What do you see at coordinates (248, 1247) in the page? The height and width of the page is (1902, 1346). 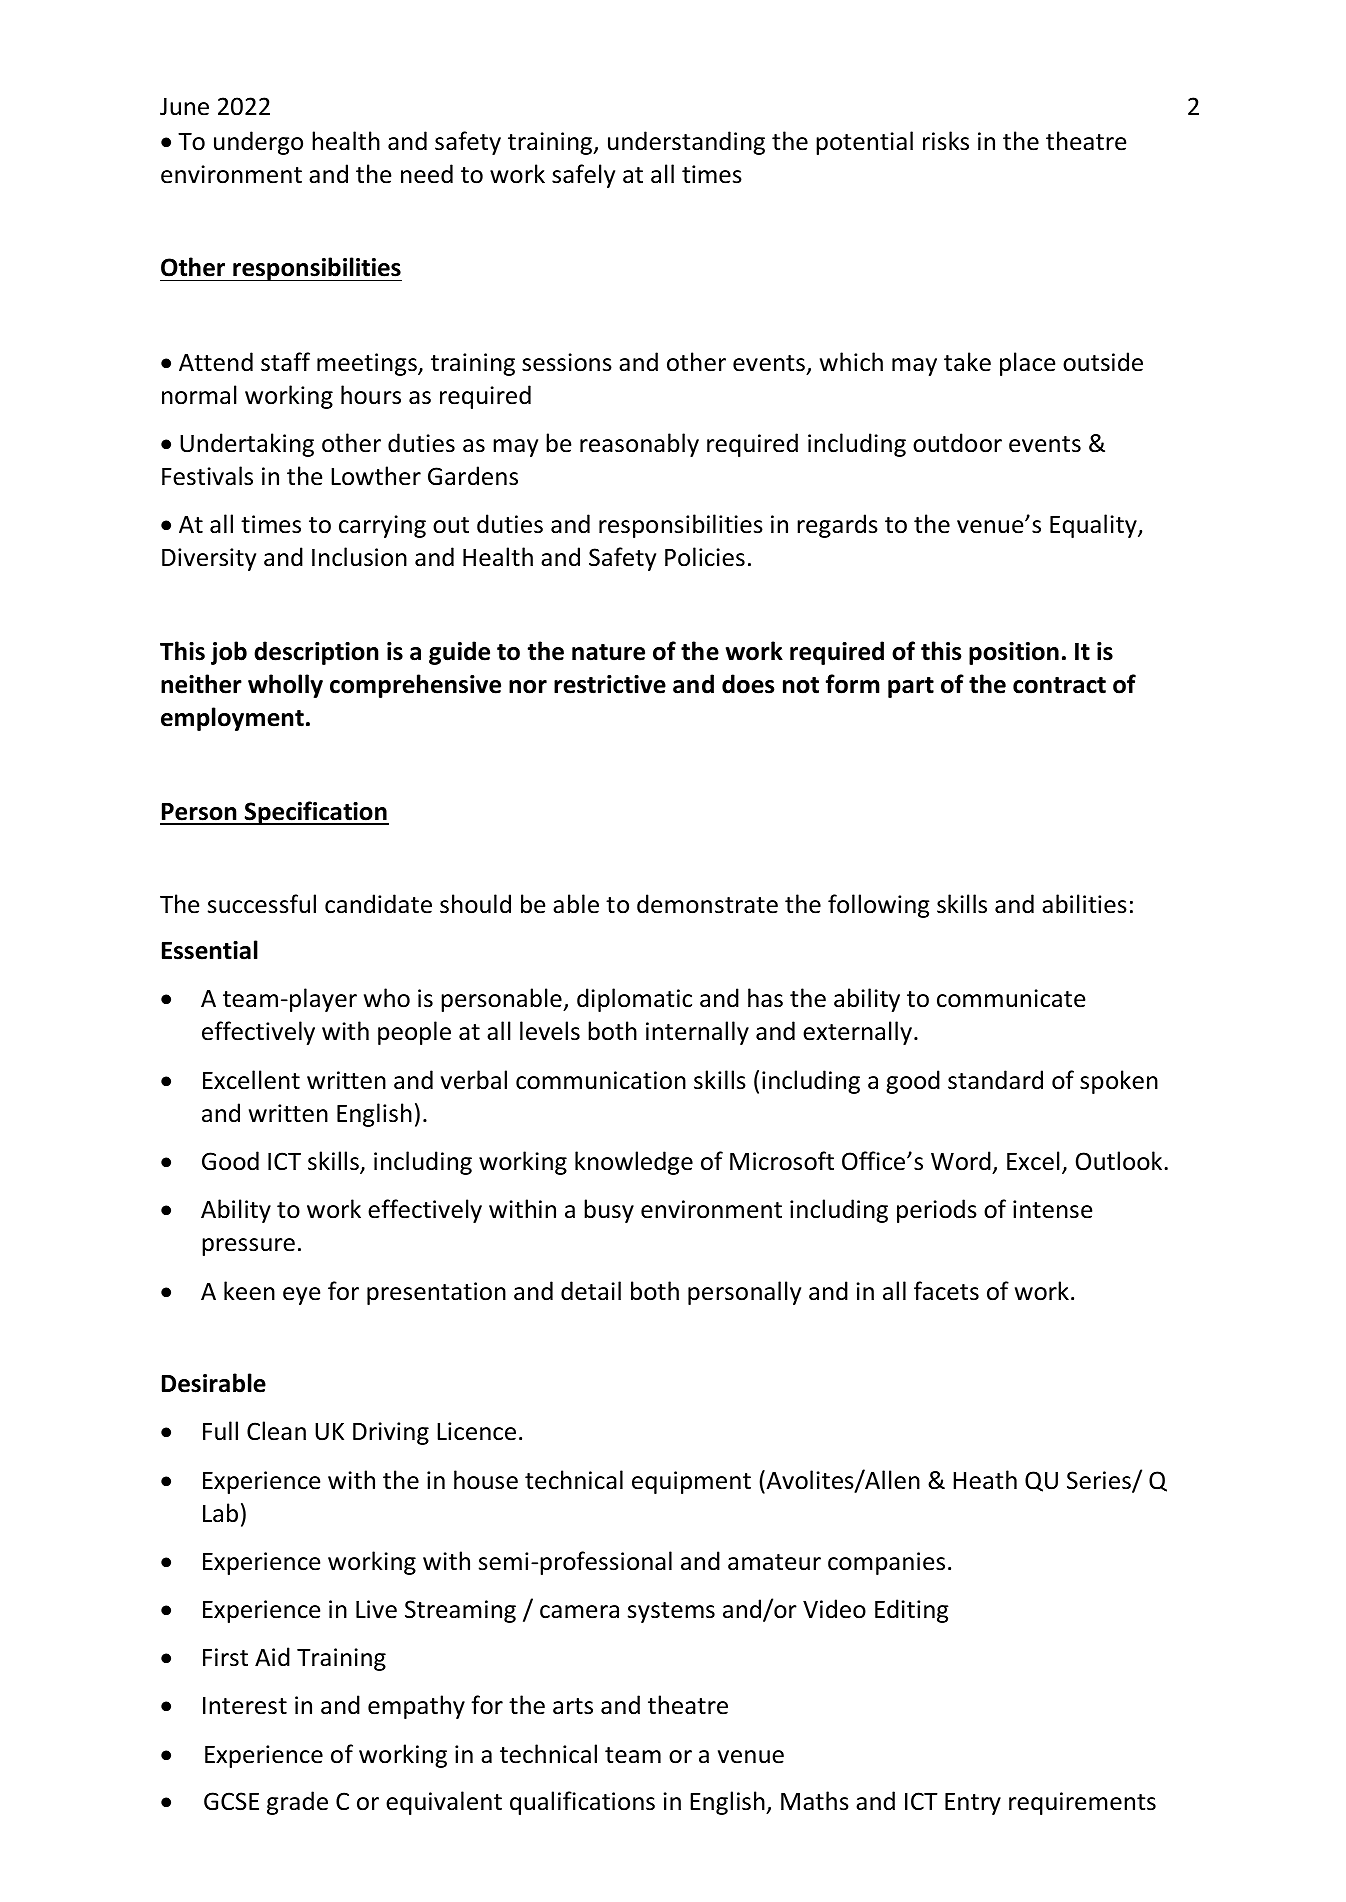 I see `pressure` at bounding box center [248, 1247].
